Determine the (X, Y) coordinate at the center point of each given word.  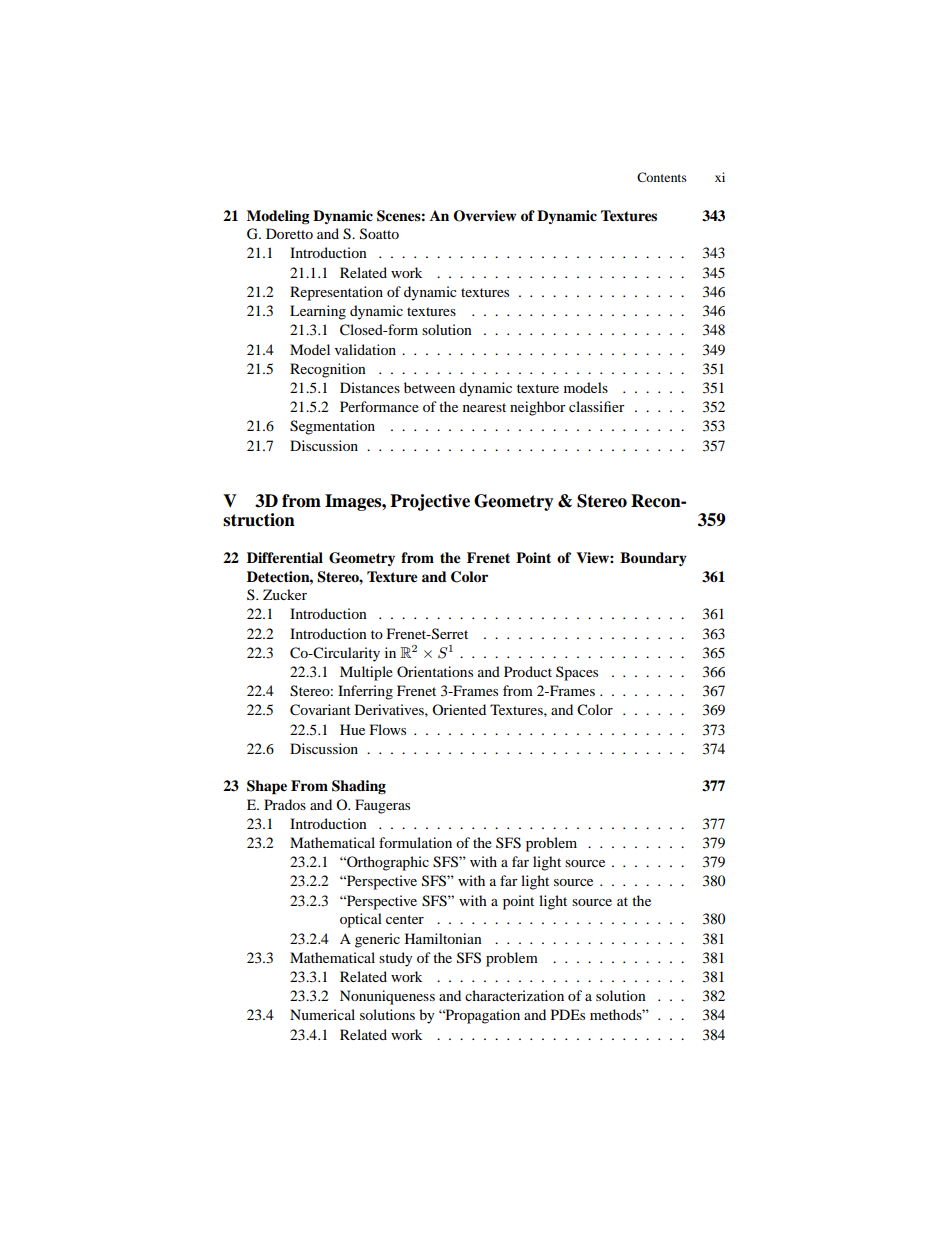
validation (365, 349)
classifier (597, 406)
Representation (336, 293)
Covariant (320, 710)
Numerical (322, 1014)
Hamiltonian (443, 938)
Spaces (577, 673)
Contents (662, 177)
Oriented (459, 709)
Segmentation (332, 427)
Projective (430, 502)
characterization (514, 995)
